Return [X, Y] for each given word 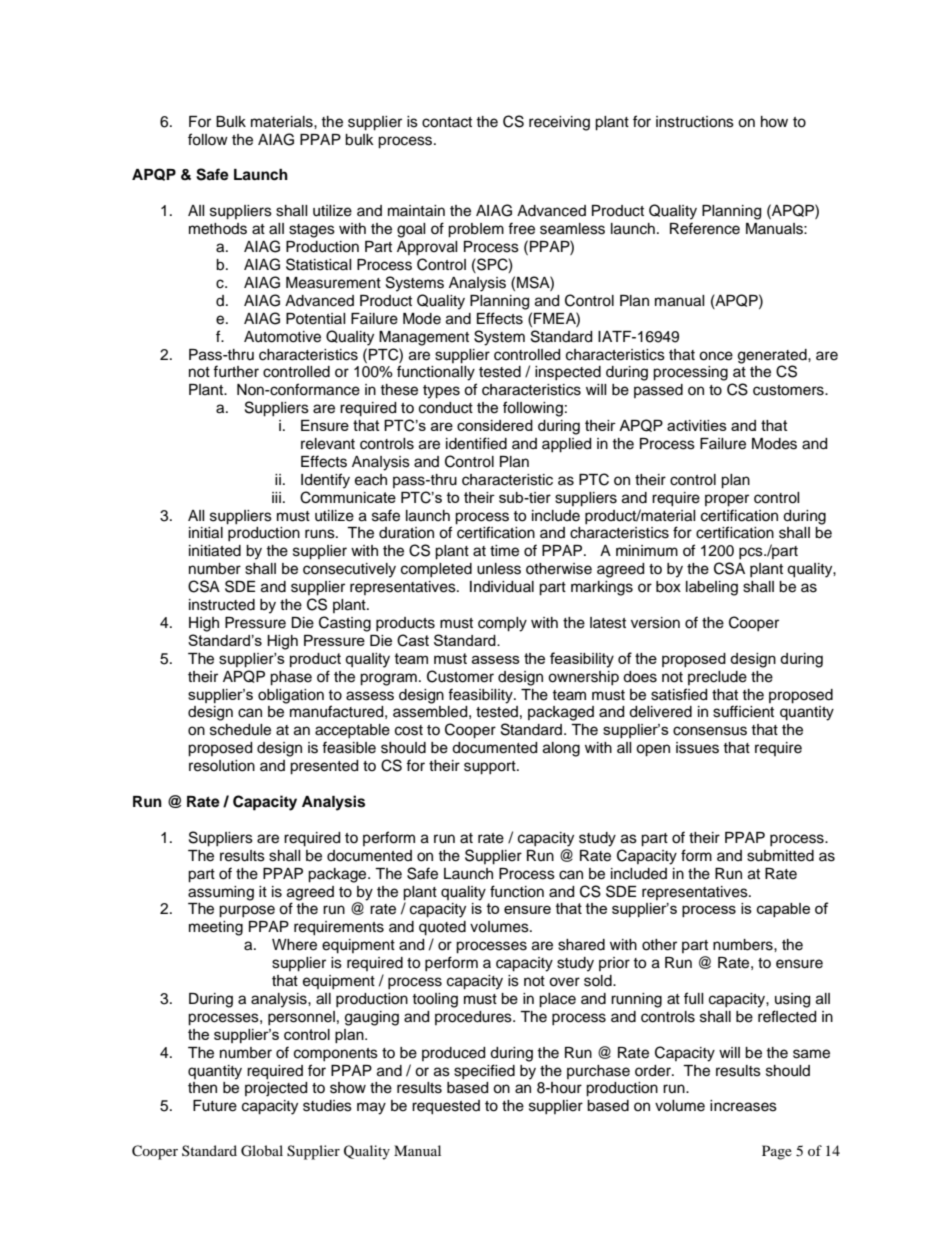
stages [312, 231]
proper [727, 500]
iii [276, 497]
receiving [559, 123]
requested [446, 1107]
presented [324, 767]
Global [262, 1151]
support [491, 768]
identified [476, 443]
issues [697, 748]
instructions [695, 122]
